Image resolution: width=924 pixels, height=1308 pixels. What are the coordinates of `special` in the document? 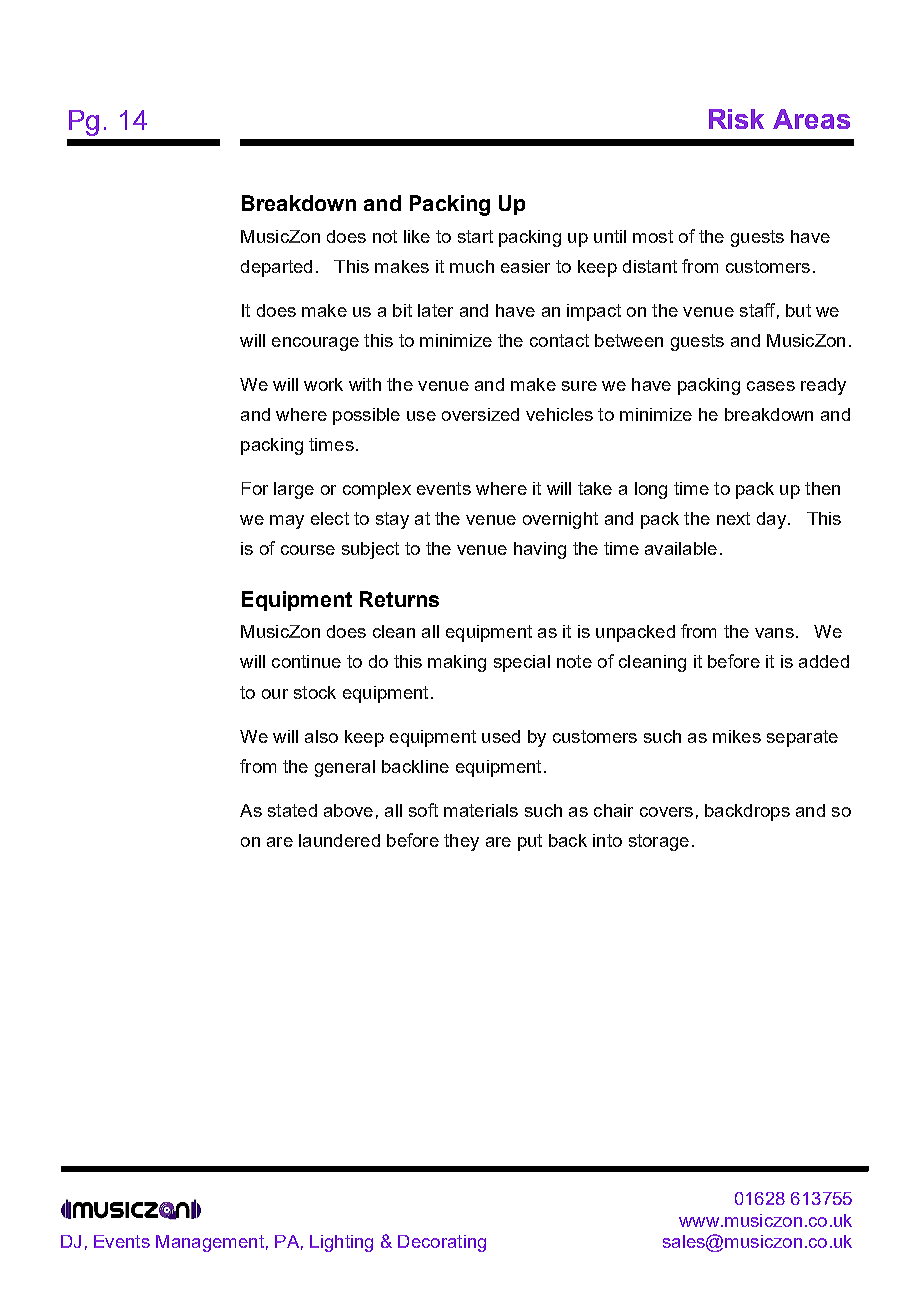 It's located at (522, 663).
